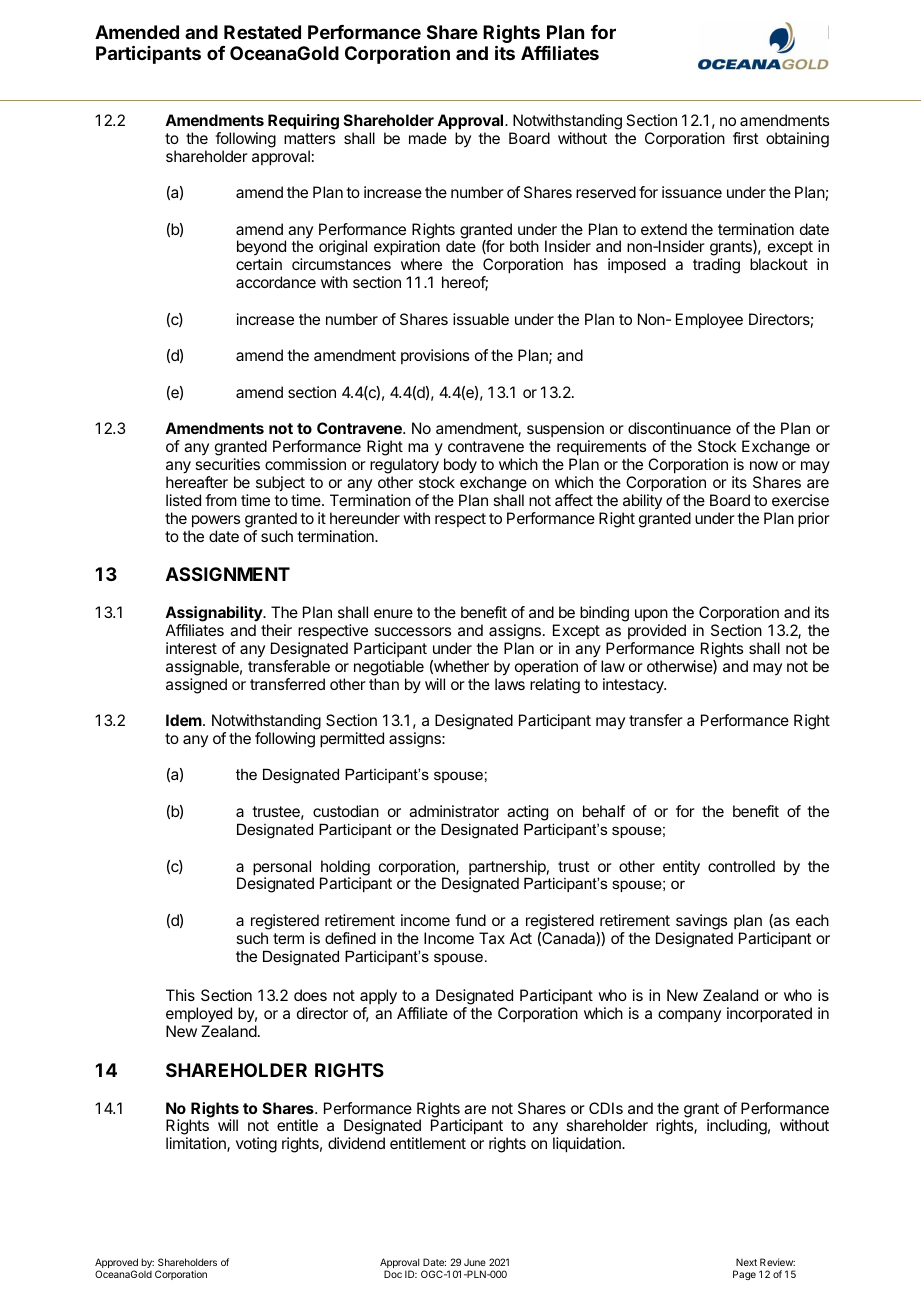 The image size is (924, 1308). Describe the element at coordinates (746, 1262) in the image. I see `Next` at that location.
